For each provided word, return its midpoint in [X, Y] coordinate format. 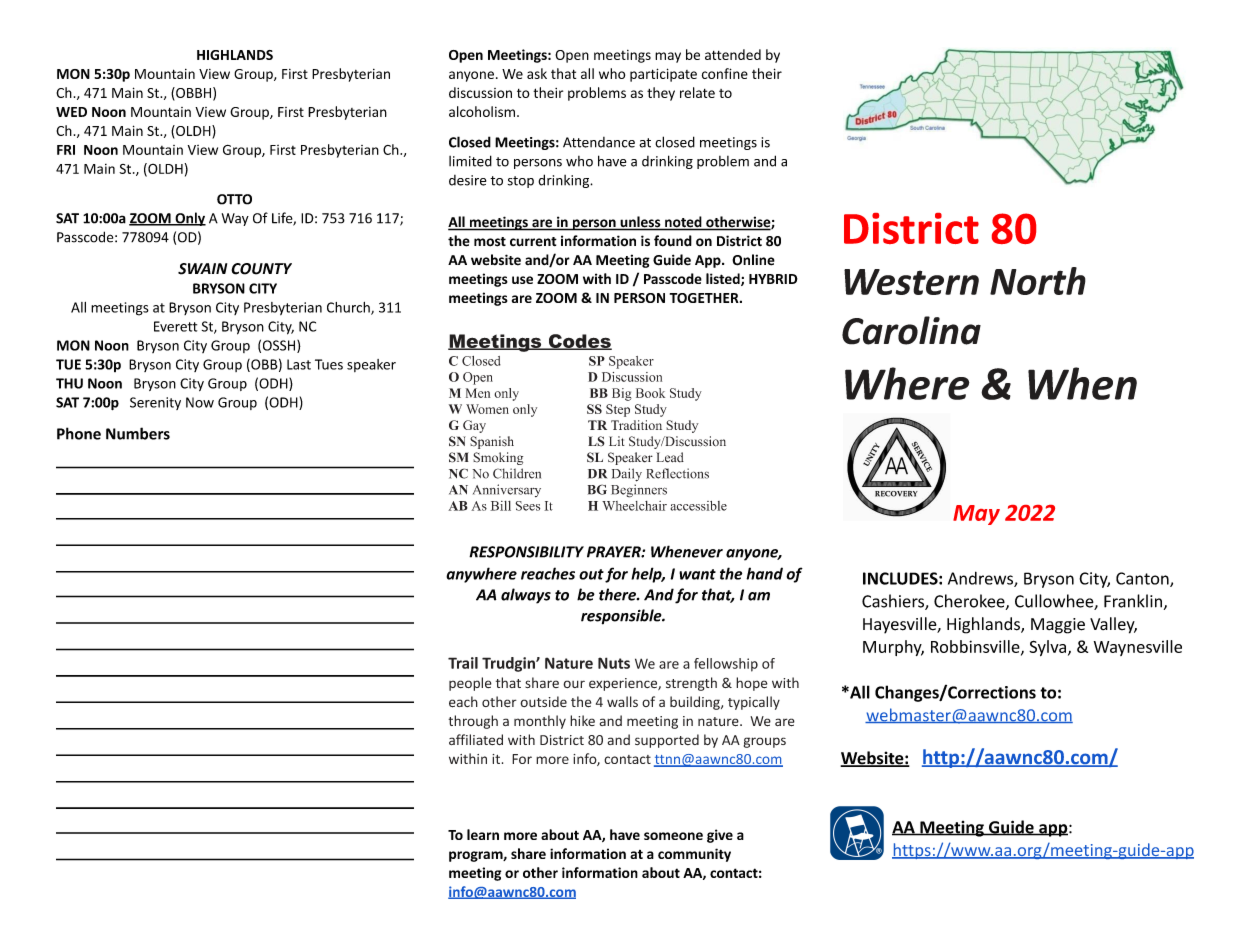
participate [663, 75]
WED [71, 112]
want [697, 574]
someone [673, 836]
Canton [1143, 579]
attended [733, 54]
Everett [175, 326]
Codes [579, 342]
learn [483, 834]
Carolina [911, 330]
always [526, 596]
